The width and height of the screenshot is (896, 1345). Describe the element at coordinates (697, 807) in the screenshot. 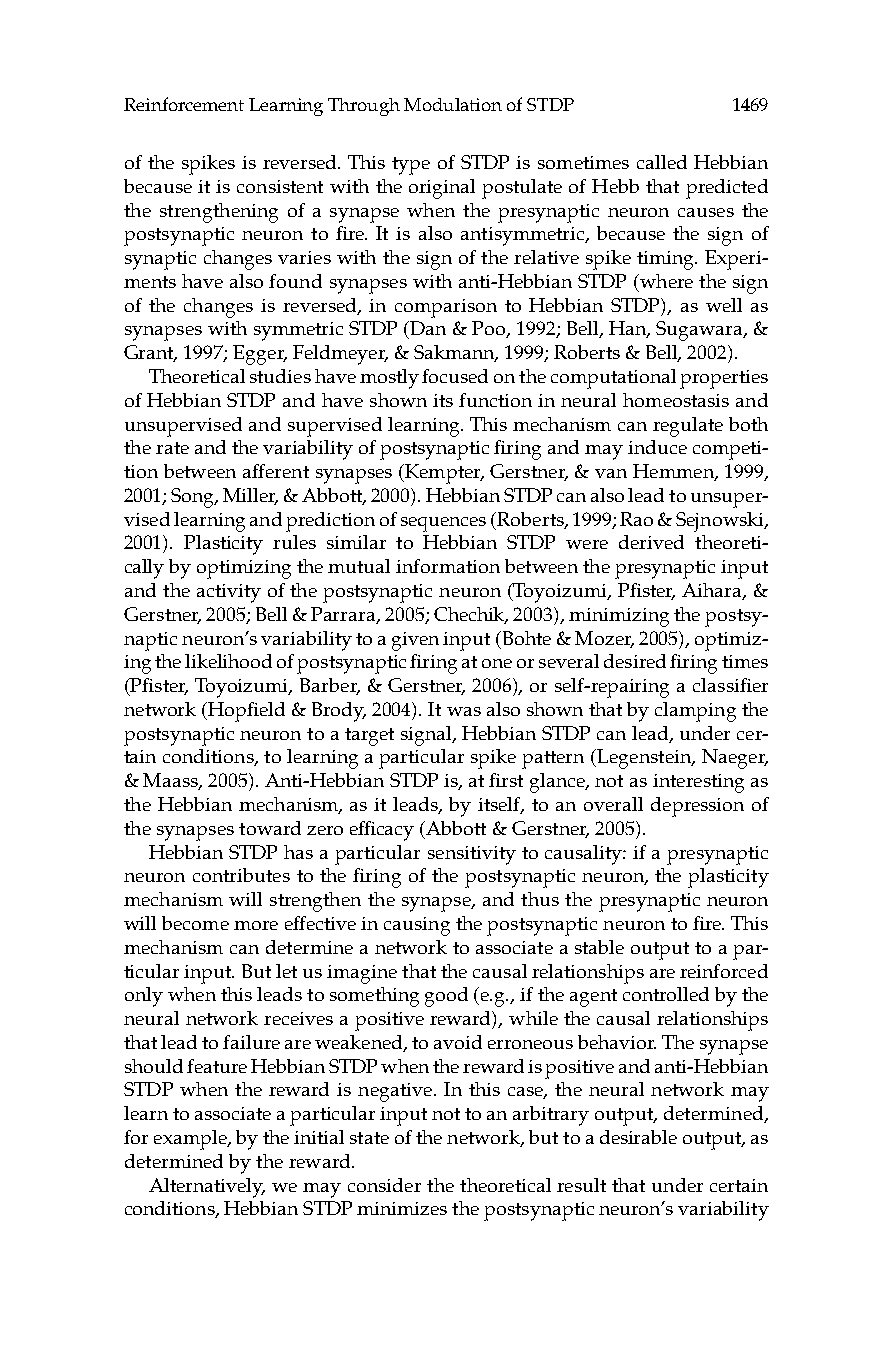

I see `depression` at that location.
